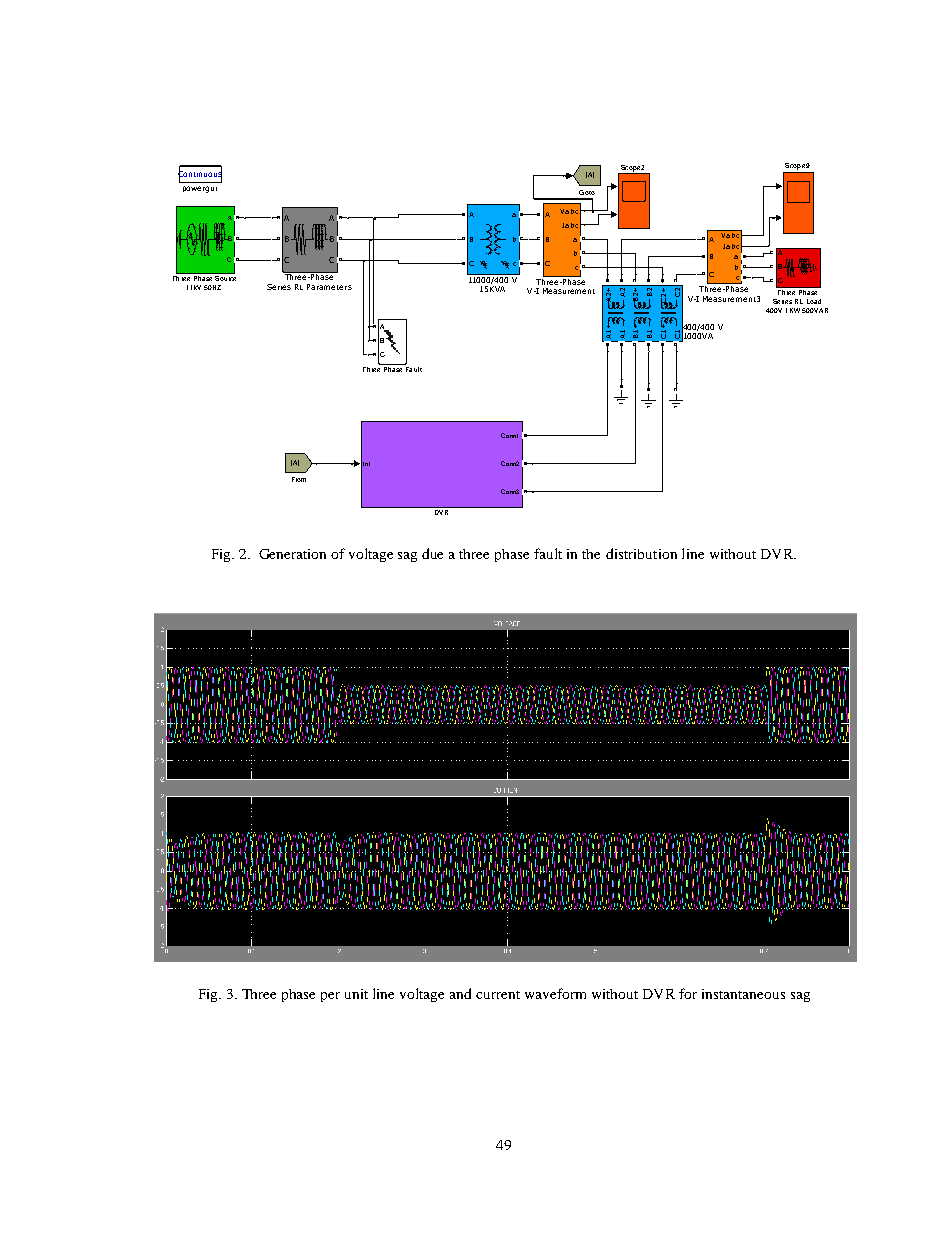 This screenshot has width=952, height=1233. Describe the element at coordinates (432, 553) in the screenshot. I see `due` at that location.
